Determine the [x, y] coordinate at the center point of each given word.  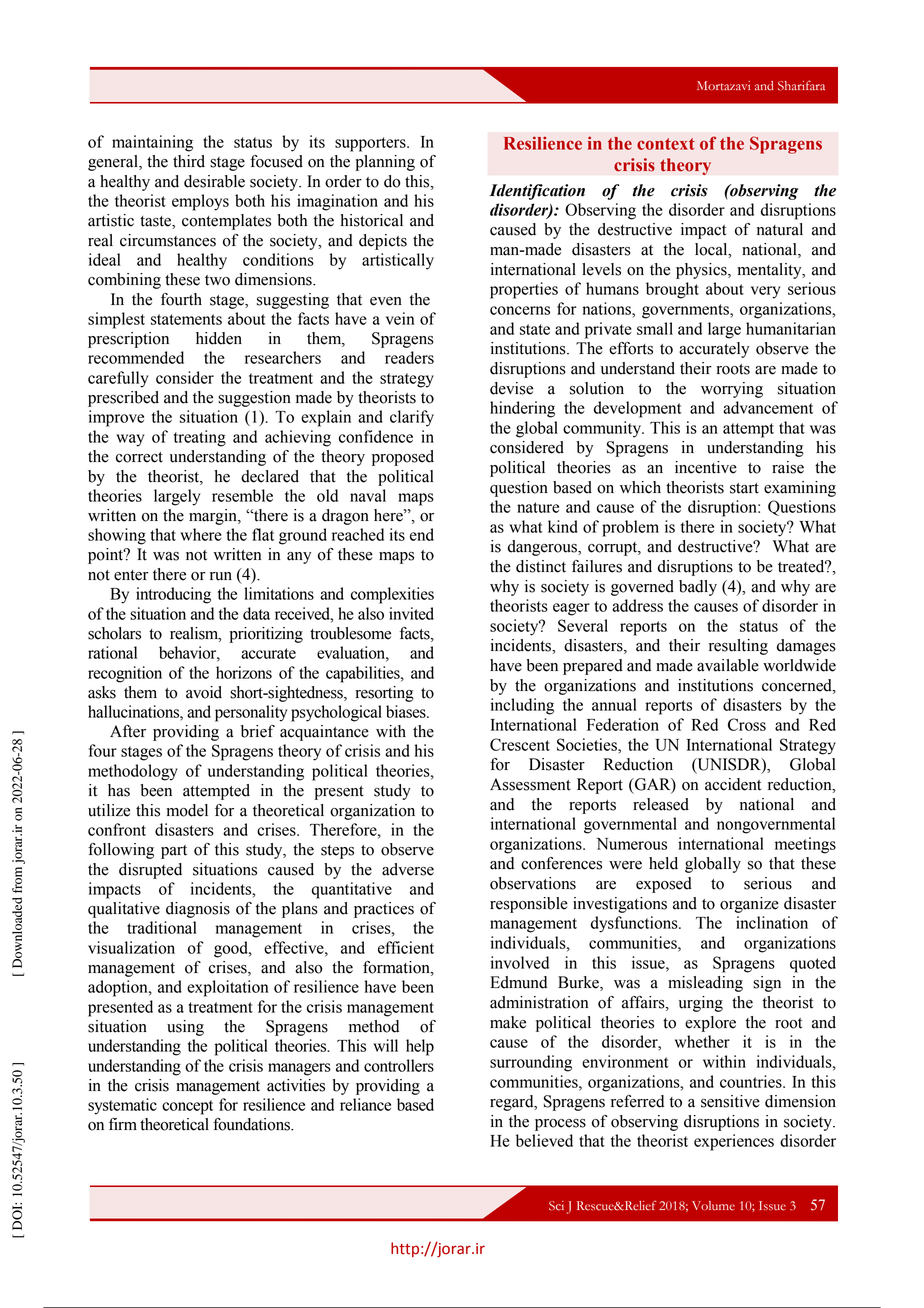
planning [385, 163]
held [663, 863]
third [189, 161]
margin [214, 517]
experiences [734, 1142]
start [744, 488]
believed [544, 1140]
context [666, 144]
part [174, 852]
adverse [408, 869]
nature [538, 507]
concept [187, 1107]
